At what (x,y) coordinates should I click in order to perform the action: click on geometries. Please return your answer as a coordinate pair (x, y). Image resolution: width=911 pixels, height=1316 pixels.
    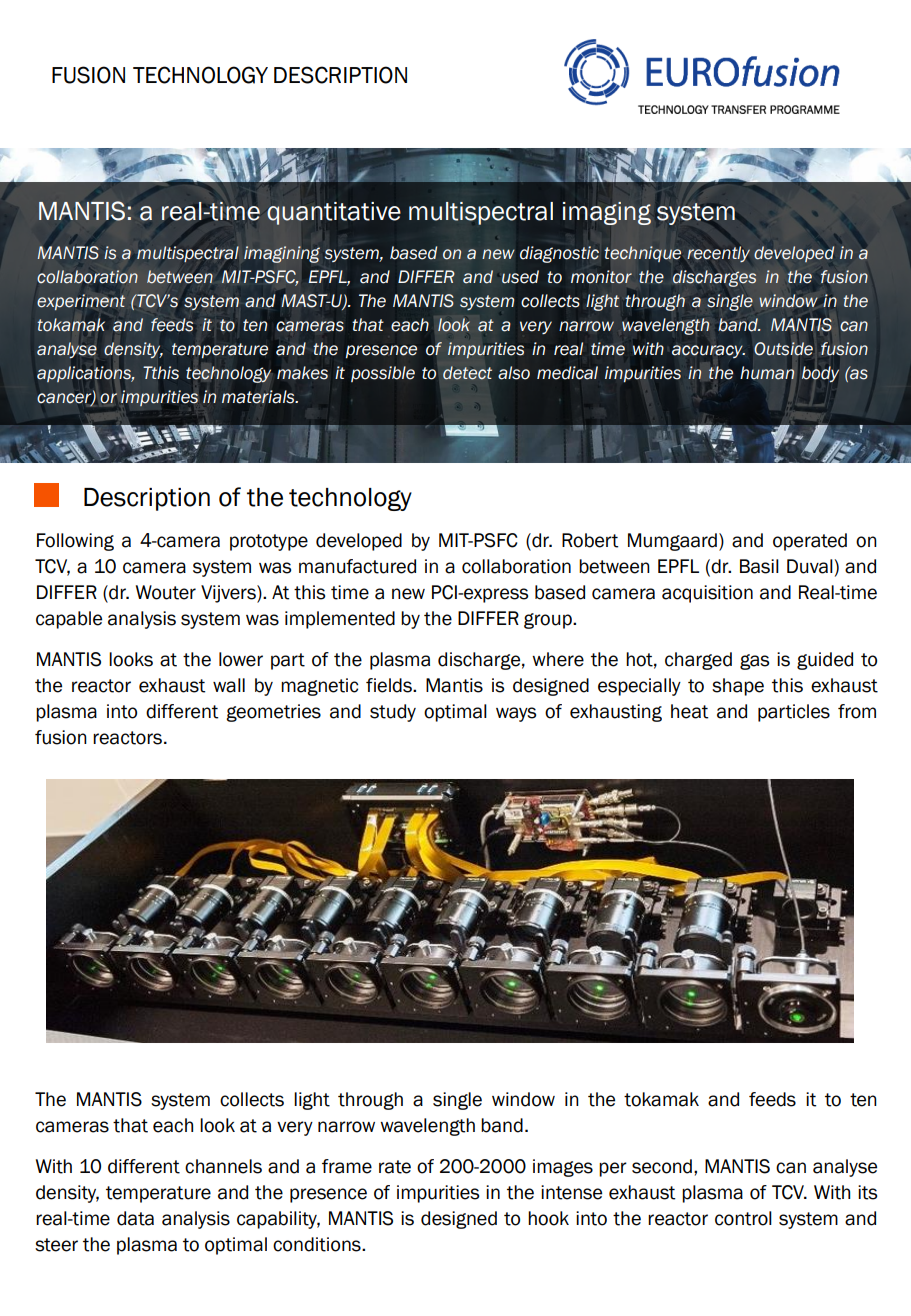
    Looking at the image, I should click on (273, 713).
